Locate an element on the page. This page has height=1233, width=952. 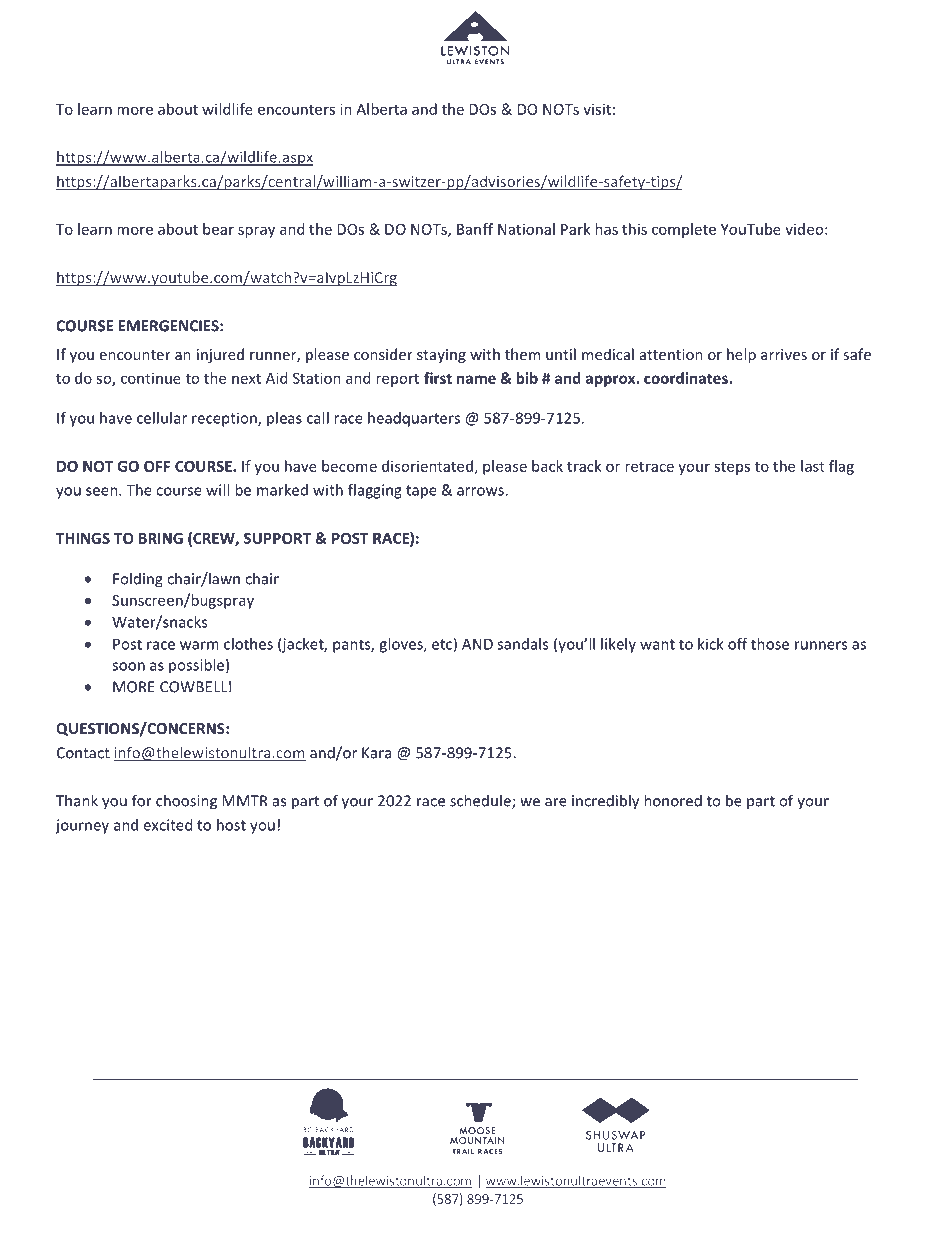
bear is located at coordinates (218, 229).
